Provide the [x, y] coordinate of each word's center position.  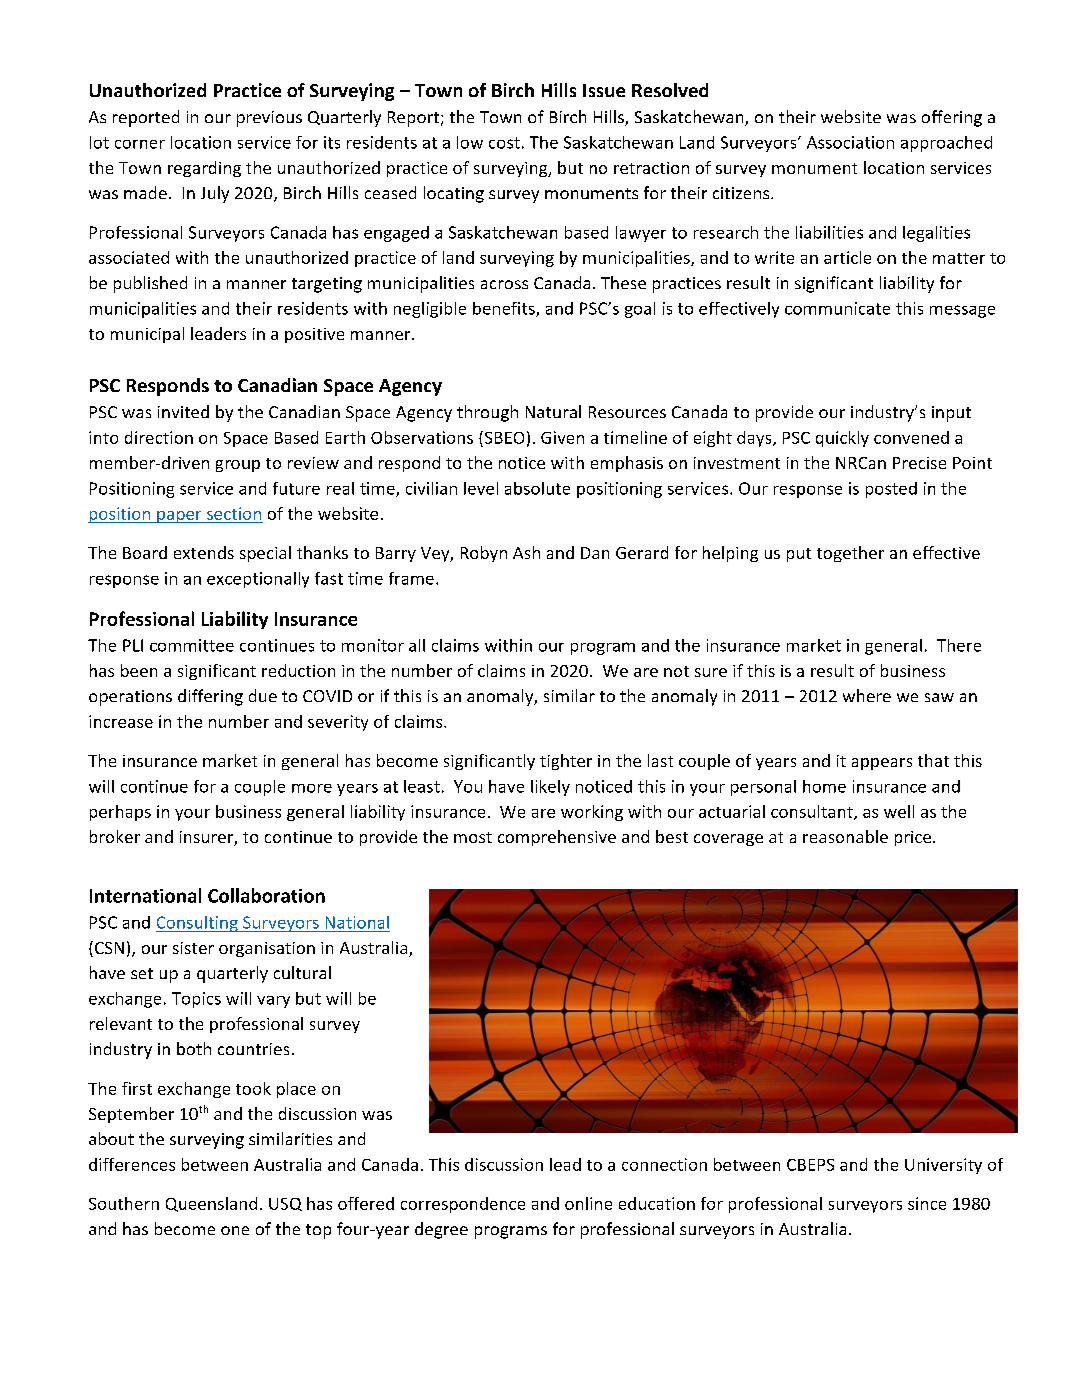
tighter [566, 762]
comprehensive [557, 838]
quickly [842, 439]
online [588, 1203]
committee [192, 645]
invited [183, 411]
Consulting [198, 924]
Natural [553, 411]
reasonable [845, 836]
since [927, 1203]
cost [504, 143]
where [867, 695]
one [235, 1230]
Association [850, 142]
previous [269, 119]
